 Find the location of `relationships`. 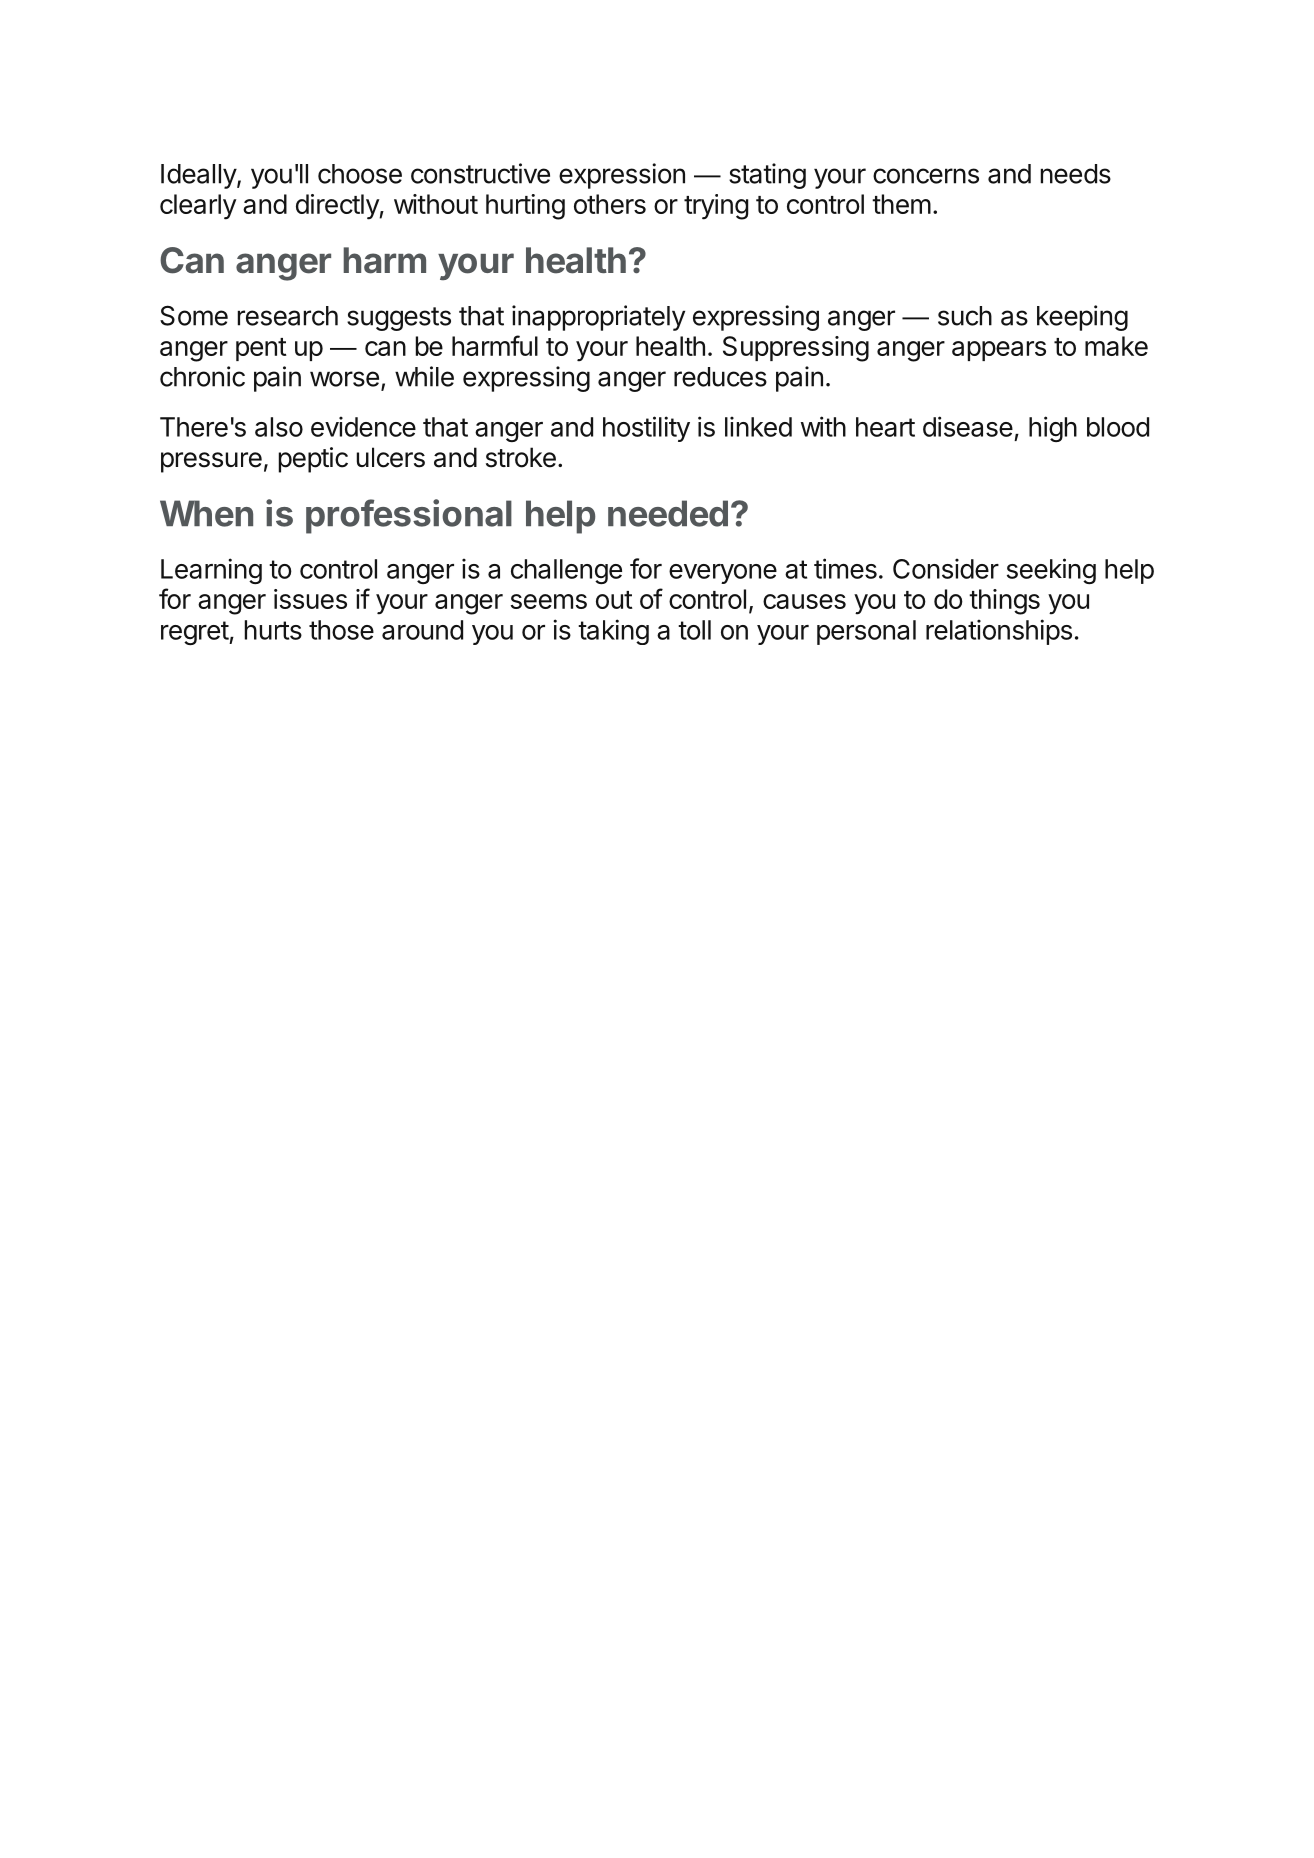

relationships is located at coordinates (999, 632).
